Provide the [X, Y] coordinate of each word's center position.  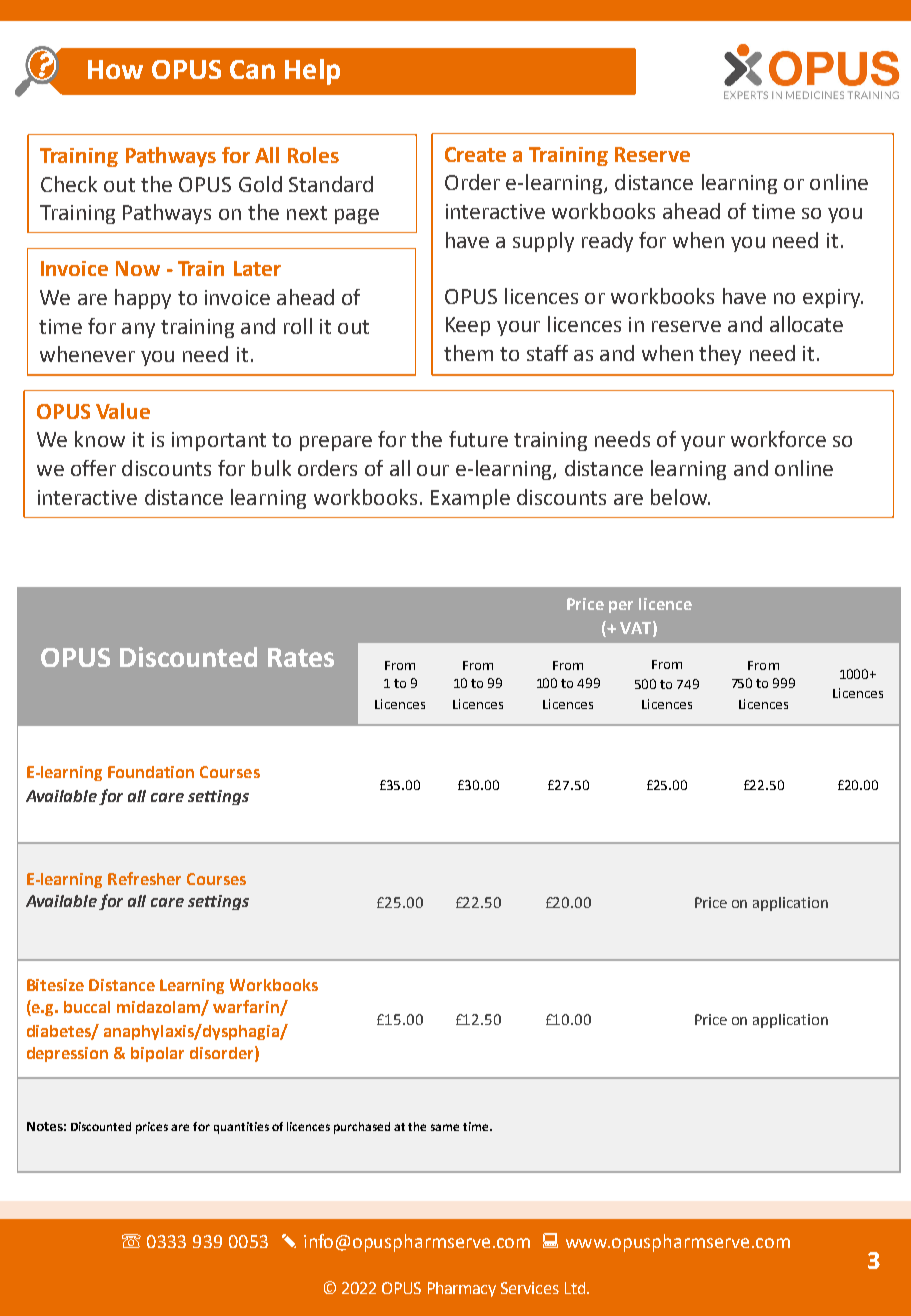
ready [607, 242]
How [115, 69]
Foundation [151, 772]
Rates [301, 657]
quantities [241, 1128]
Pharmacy [462, 1289]
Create [475, 154]
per [621, 607]
